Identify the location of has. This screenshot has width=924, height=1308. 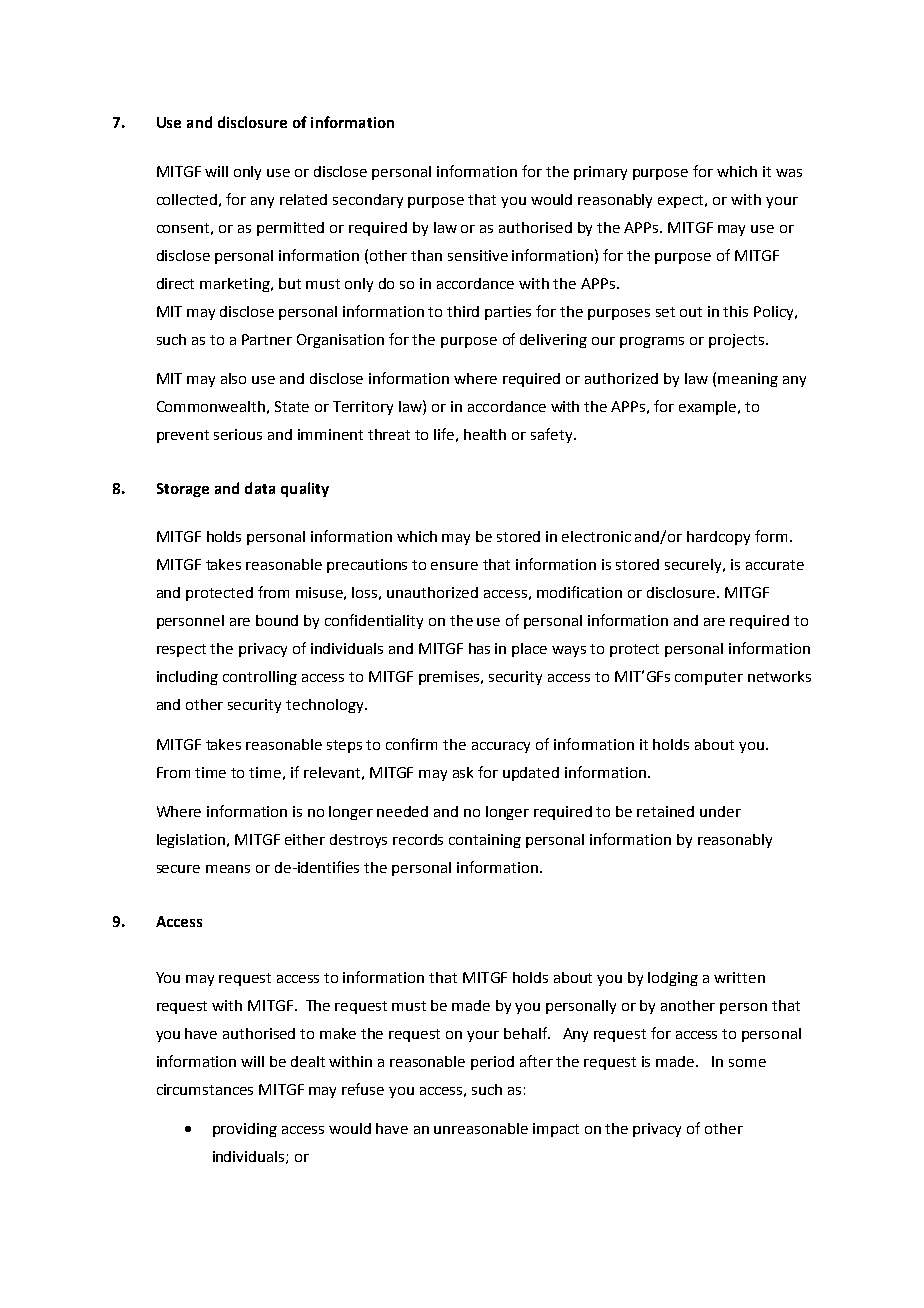
(479, 648).
